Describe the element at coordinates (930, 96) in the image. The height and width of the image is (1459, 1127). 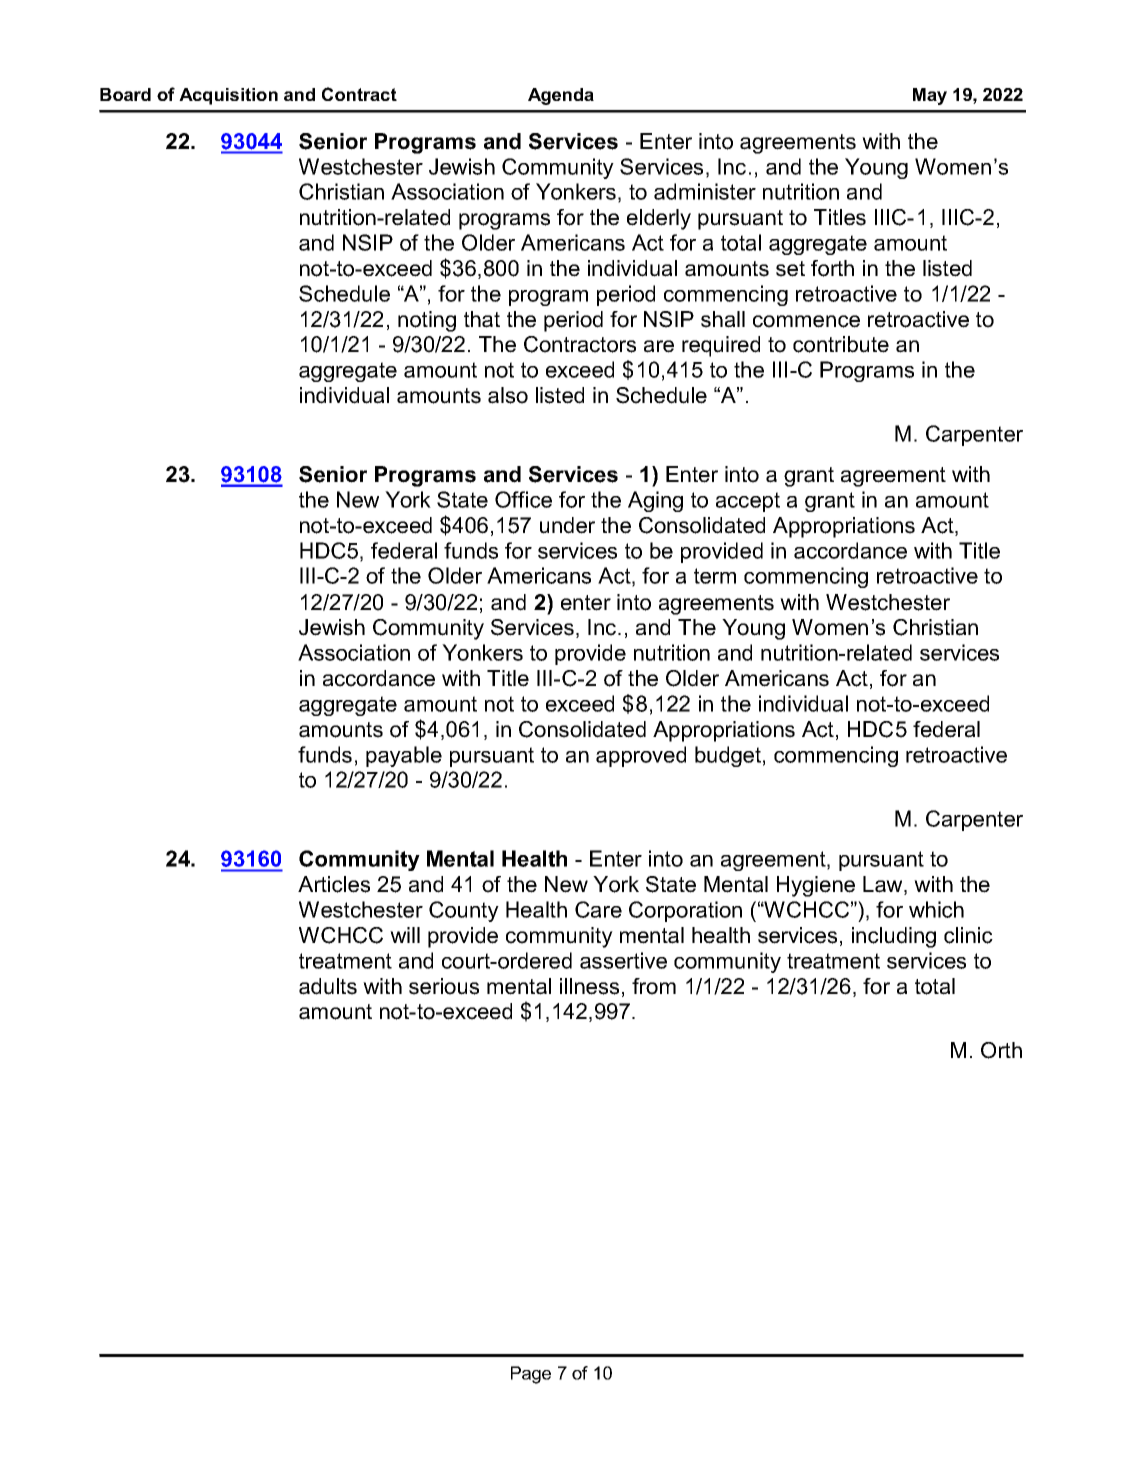
I see `May` at that location.
